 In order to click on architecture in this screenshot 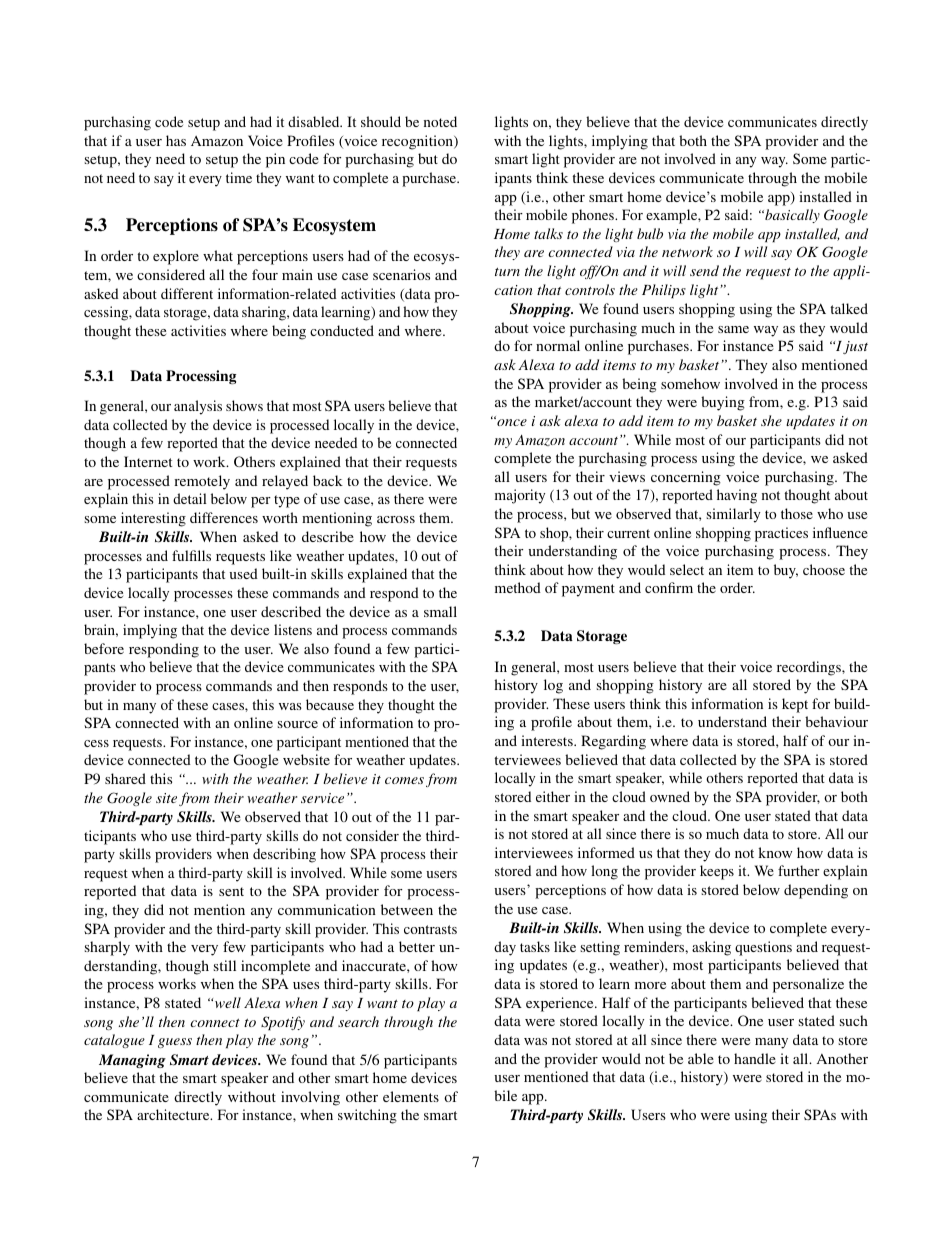, I will do `click(174, 1114)`.
